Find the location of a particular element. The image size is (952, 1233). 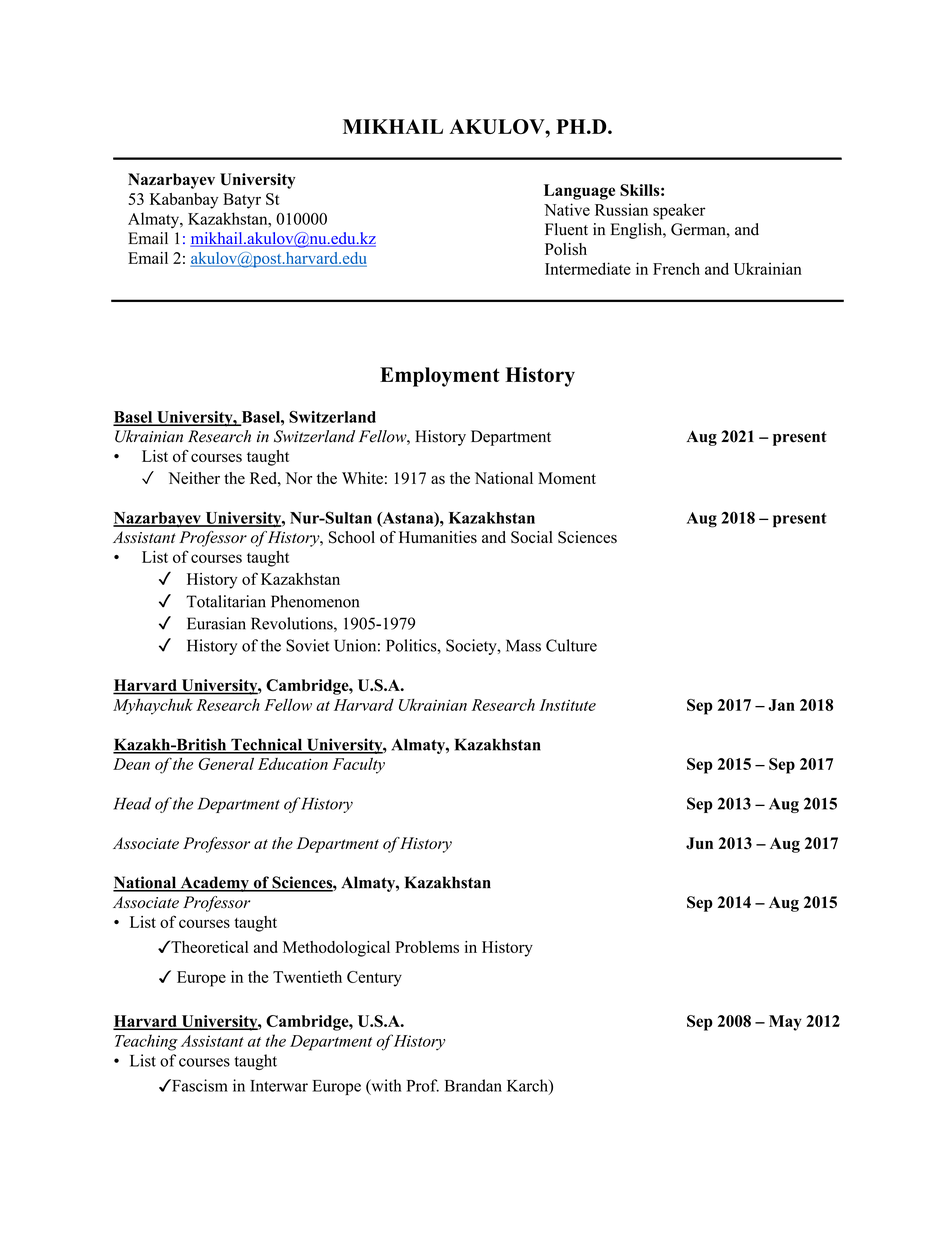

Fascism is located at coordinates (199, 1085).
